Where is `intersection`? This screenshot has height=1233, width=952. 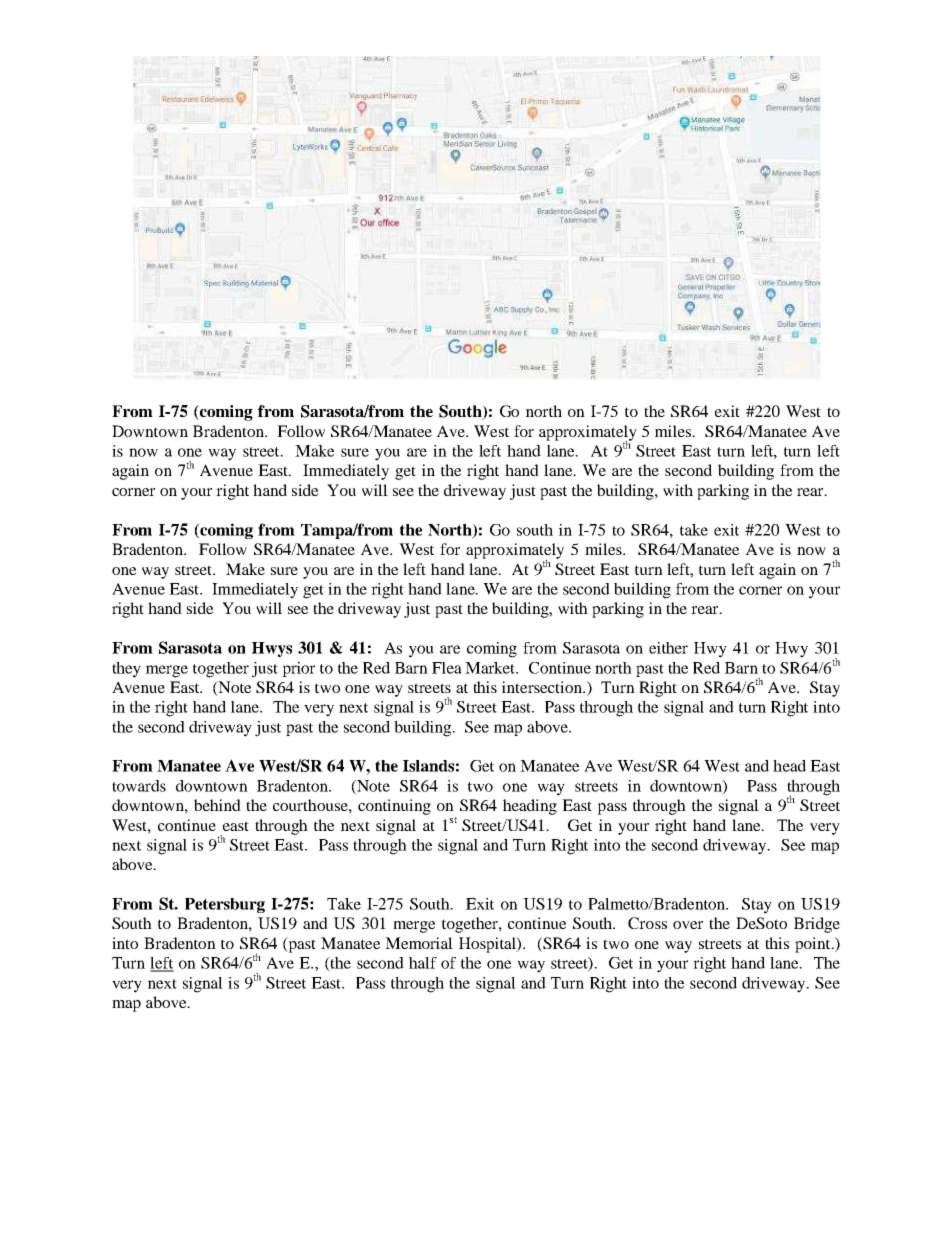
intersection is located at coordinates (543, 687).
